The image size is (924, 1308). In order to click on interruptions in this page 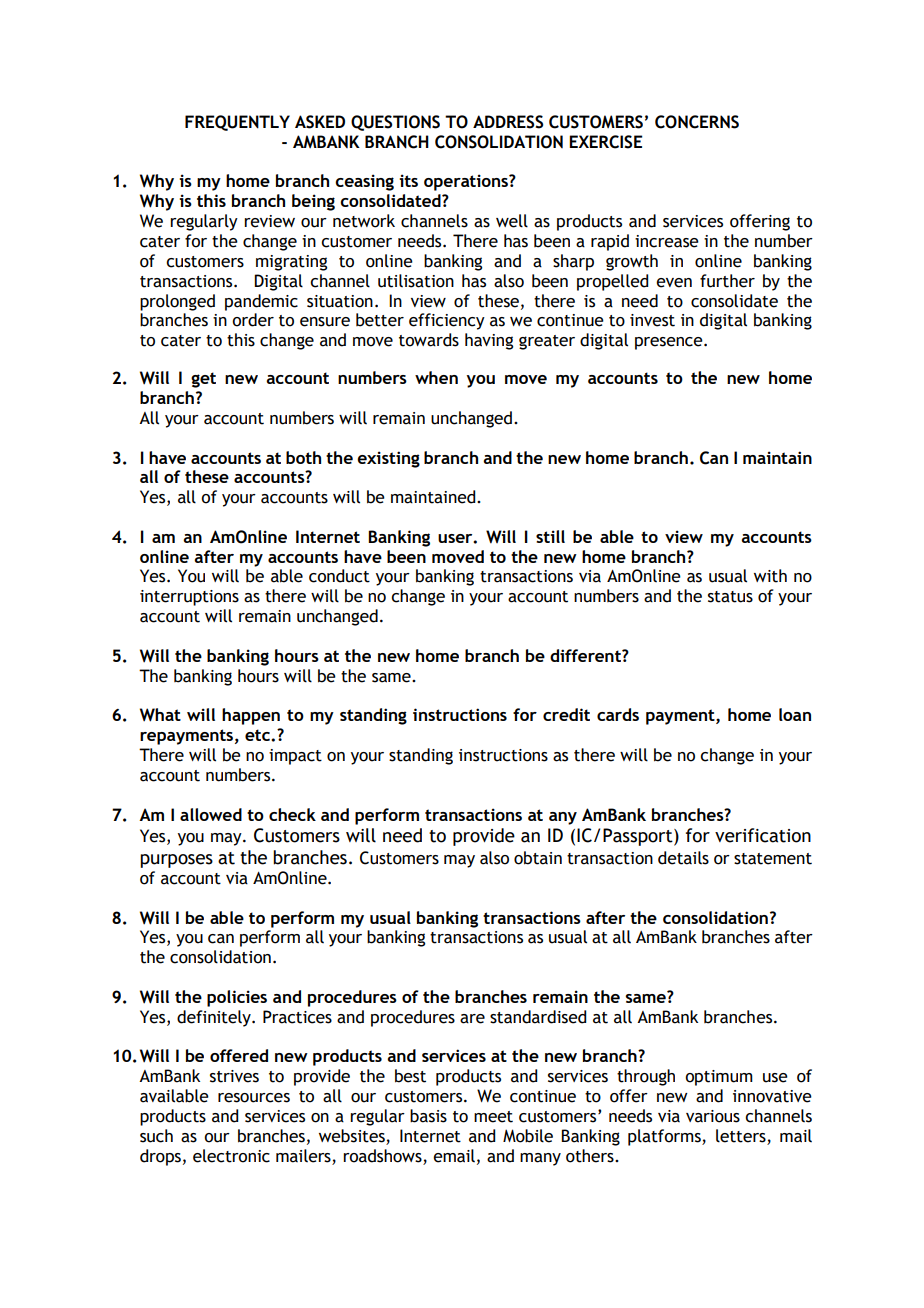, I will do `click(189, 598)`.
